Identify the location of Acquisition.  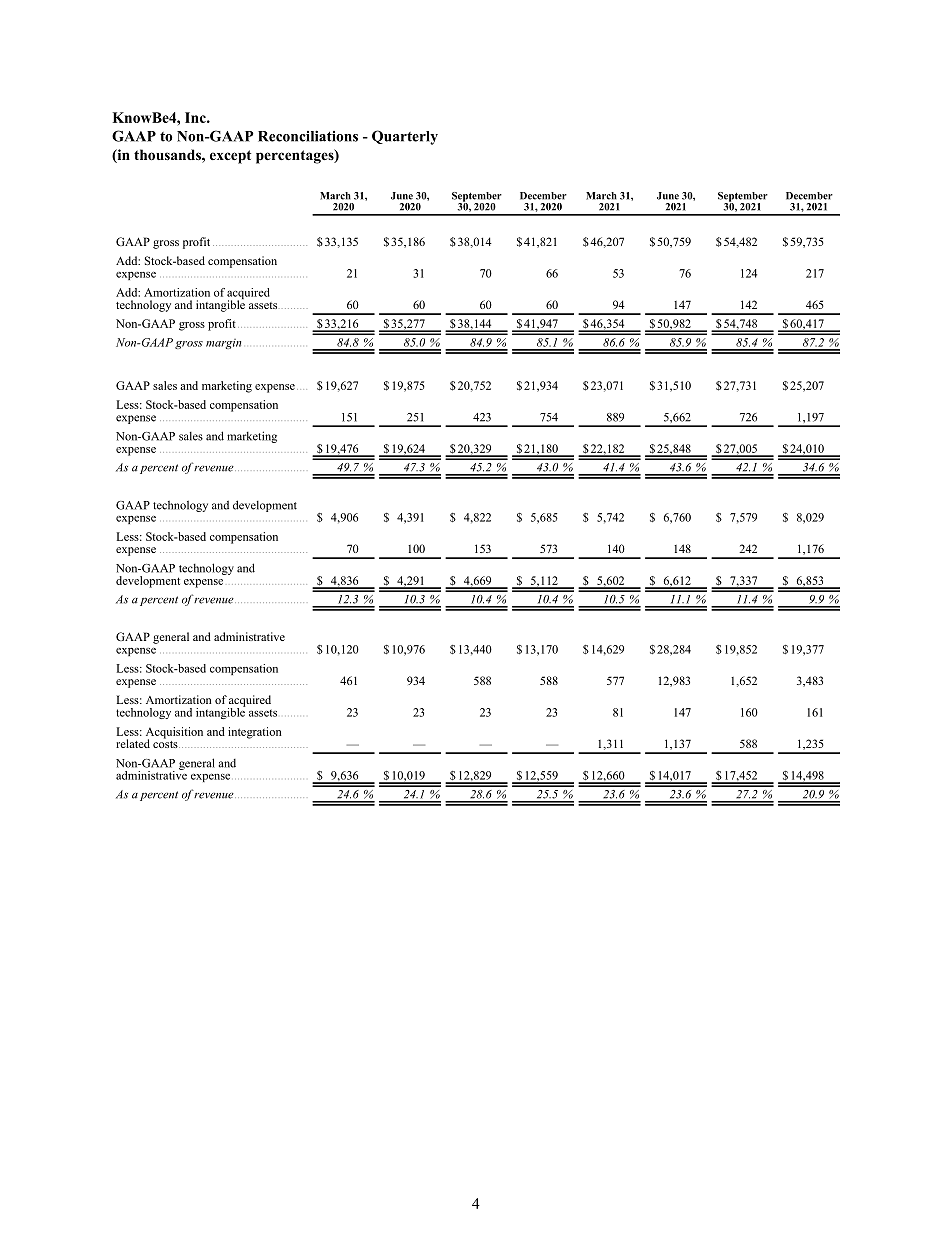
(174, 734).
